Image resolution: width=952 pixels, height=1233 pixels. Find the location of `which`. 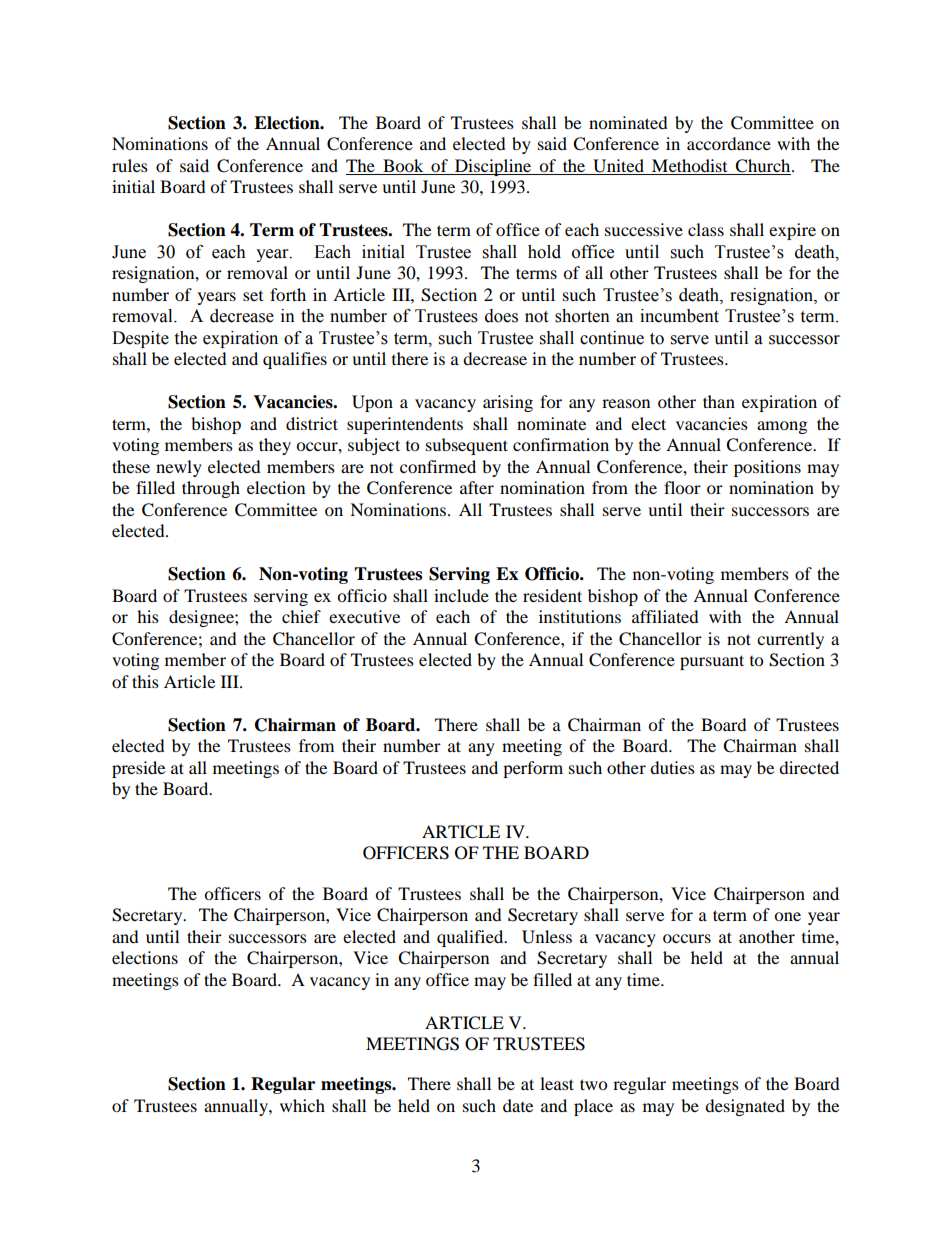

which is located at coordinates (302, 1105).
